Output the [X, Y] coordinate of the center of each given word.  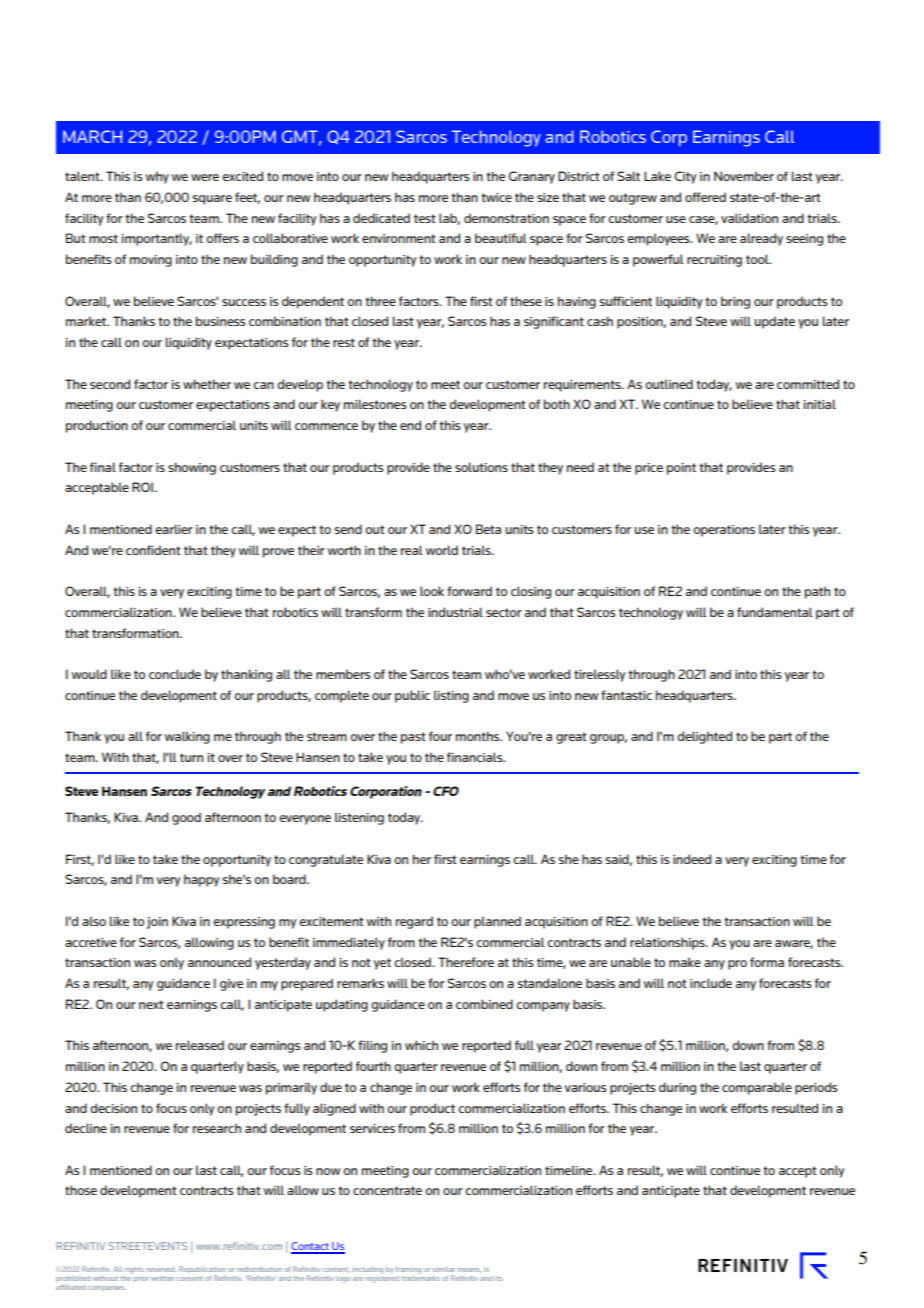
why [157, 177]
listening [359, 818]
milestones [375, 404]
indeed [692, 859]
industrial [455, 612]
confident [153, 550]
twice [496, 197]
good [186, 818]
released [200, 1045]
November [744, 176]
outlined [669, 384]
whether [207, 384]
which [421, 1045]
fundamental [774, 612]
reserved [162, 1269]
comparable [757, 1088]
